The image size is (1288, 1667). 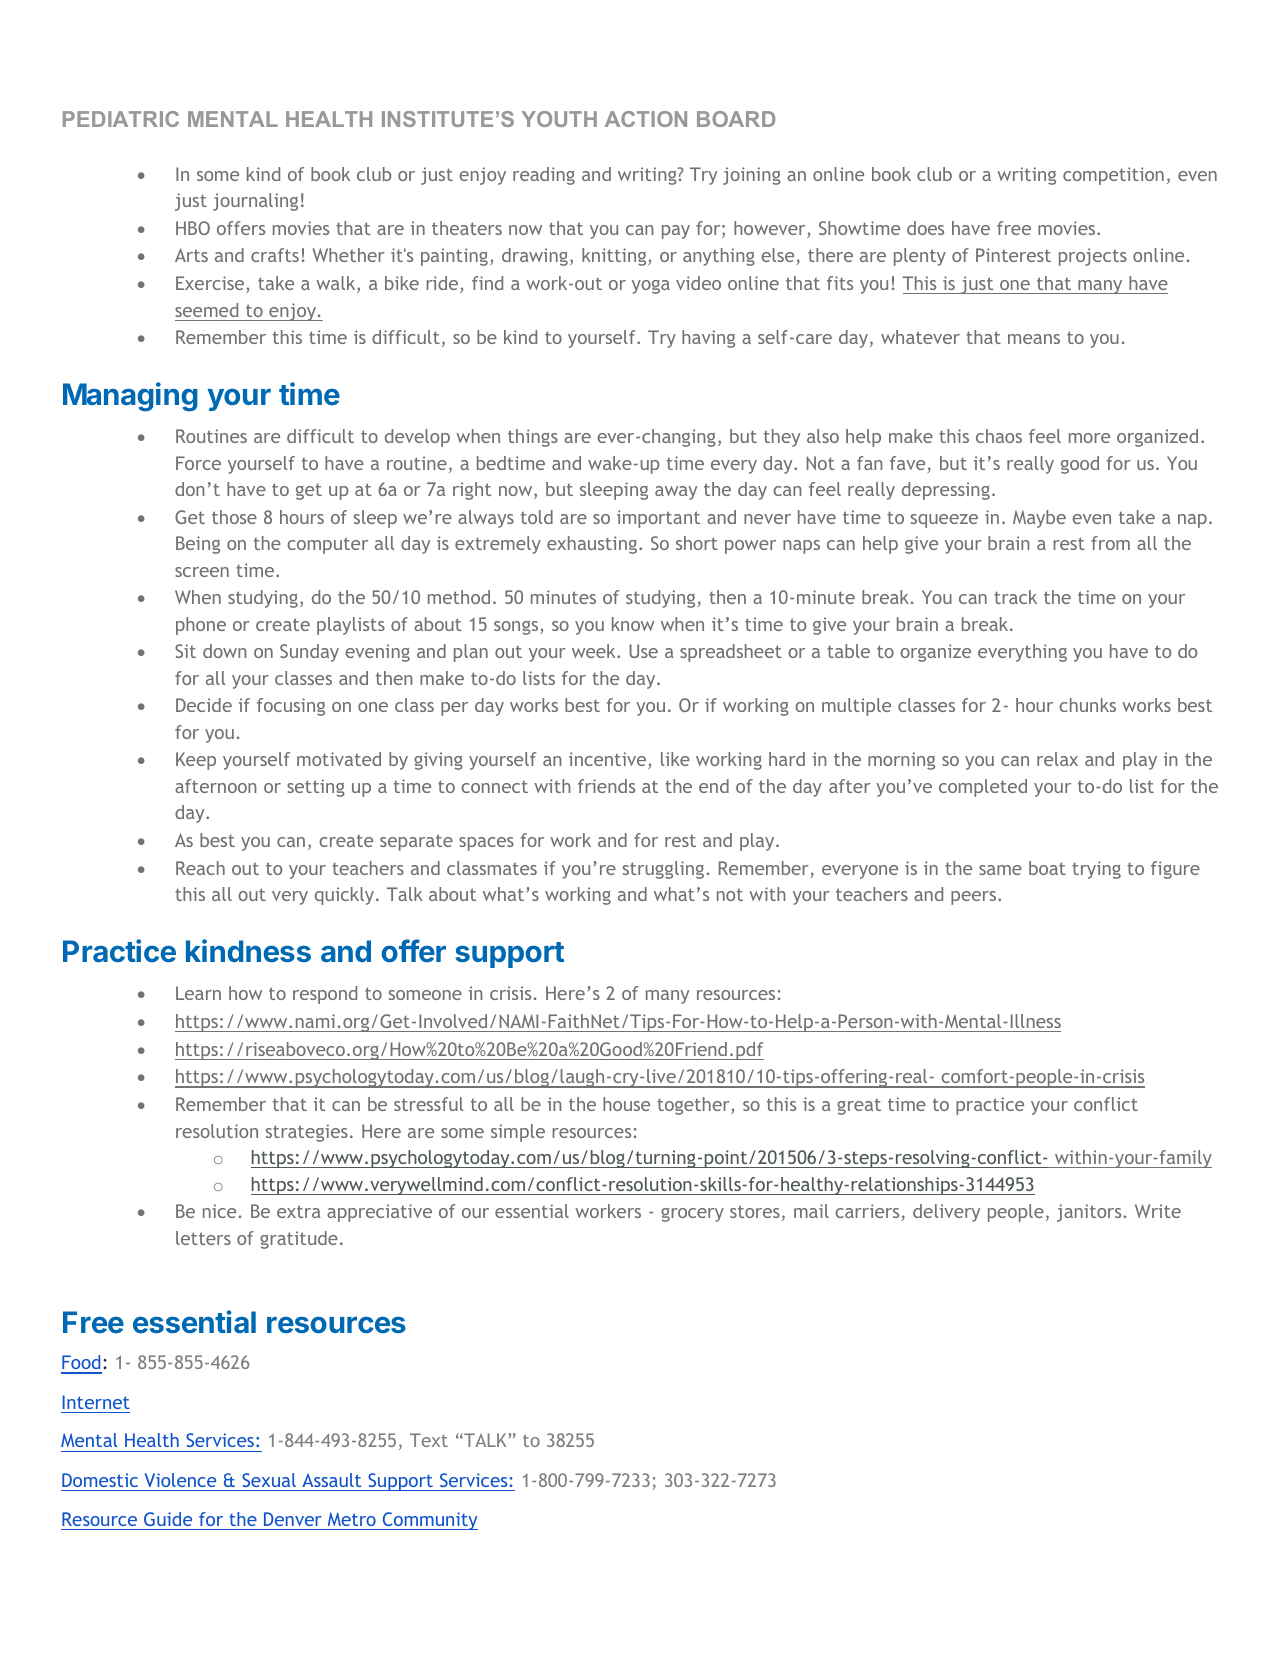 I want to click on nice, so click(x=219, y=1211).
